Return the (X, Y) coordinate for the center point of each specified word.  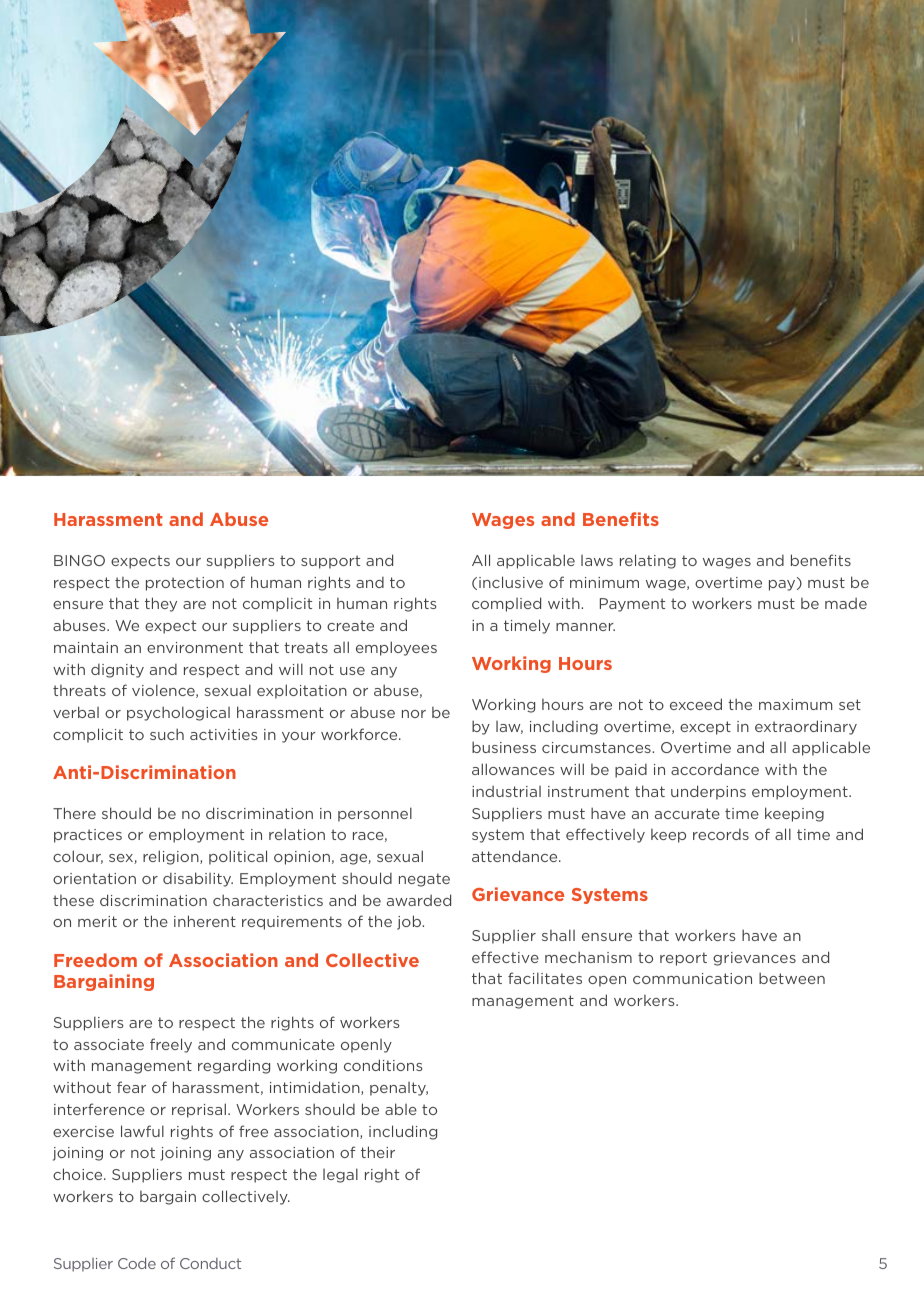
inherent (205, 921)
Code (137, 1263)
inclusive (511, 582)
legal (340, 1175)
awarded (419, 900)
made (846, 603)
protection (185, 584)
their (378, 1152)
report (683, 959)
